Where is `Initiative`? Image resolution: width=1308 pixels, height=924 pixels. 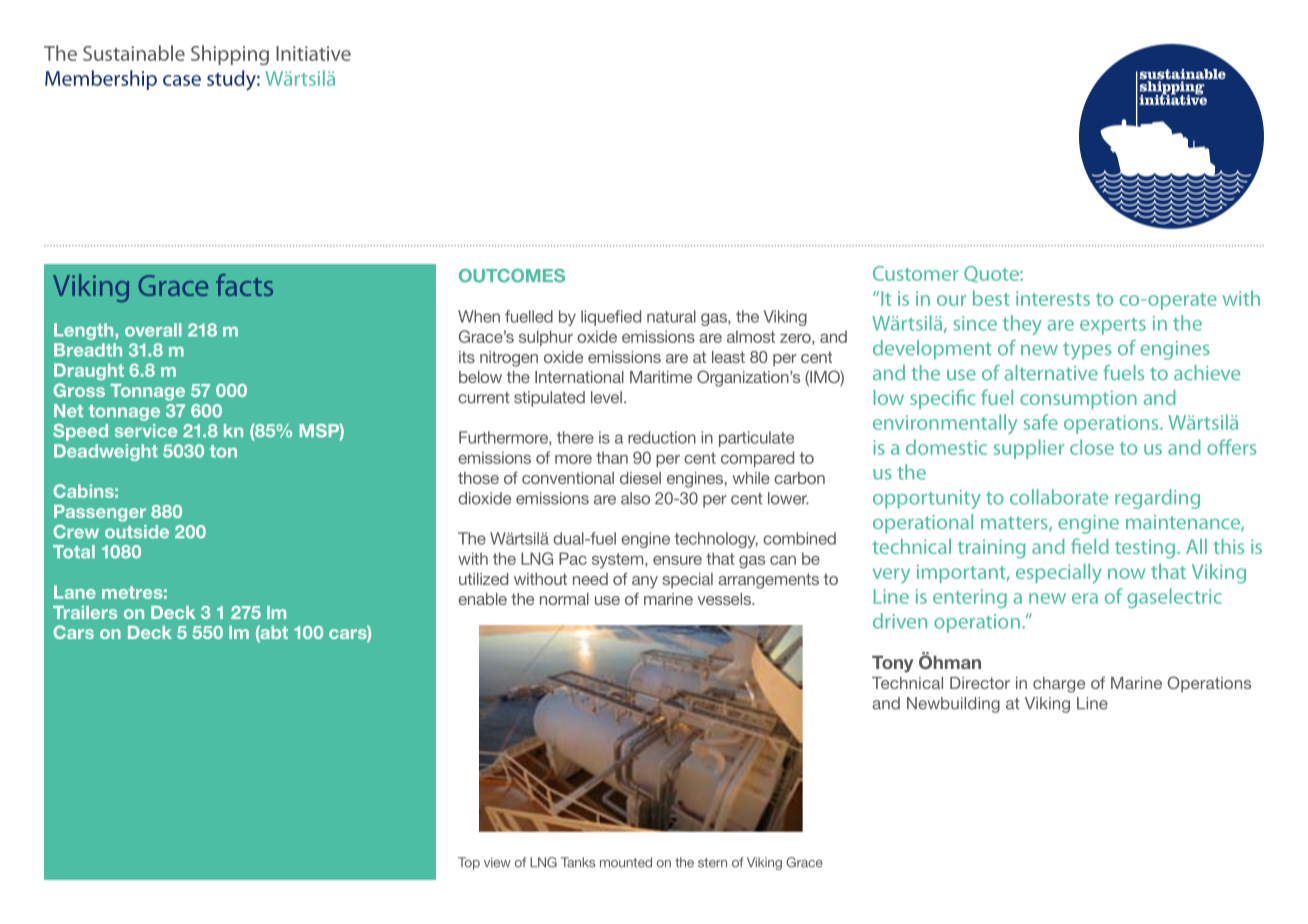 Initiative is located at coordinates (313, 53).
